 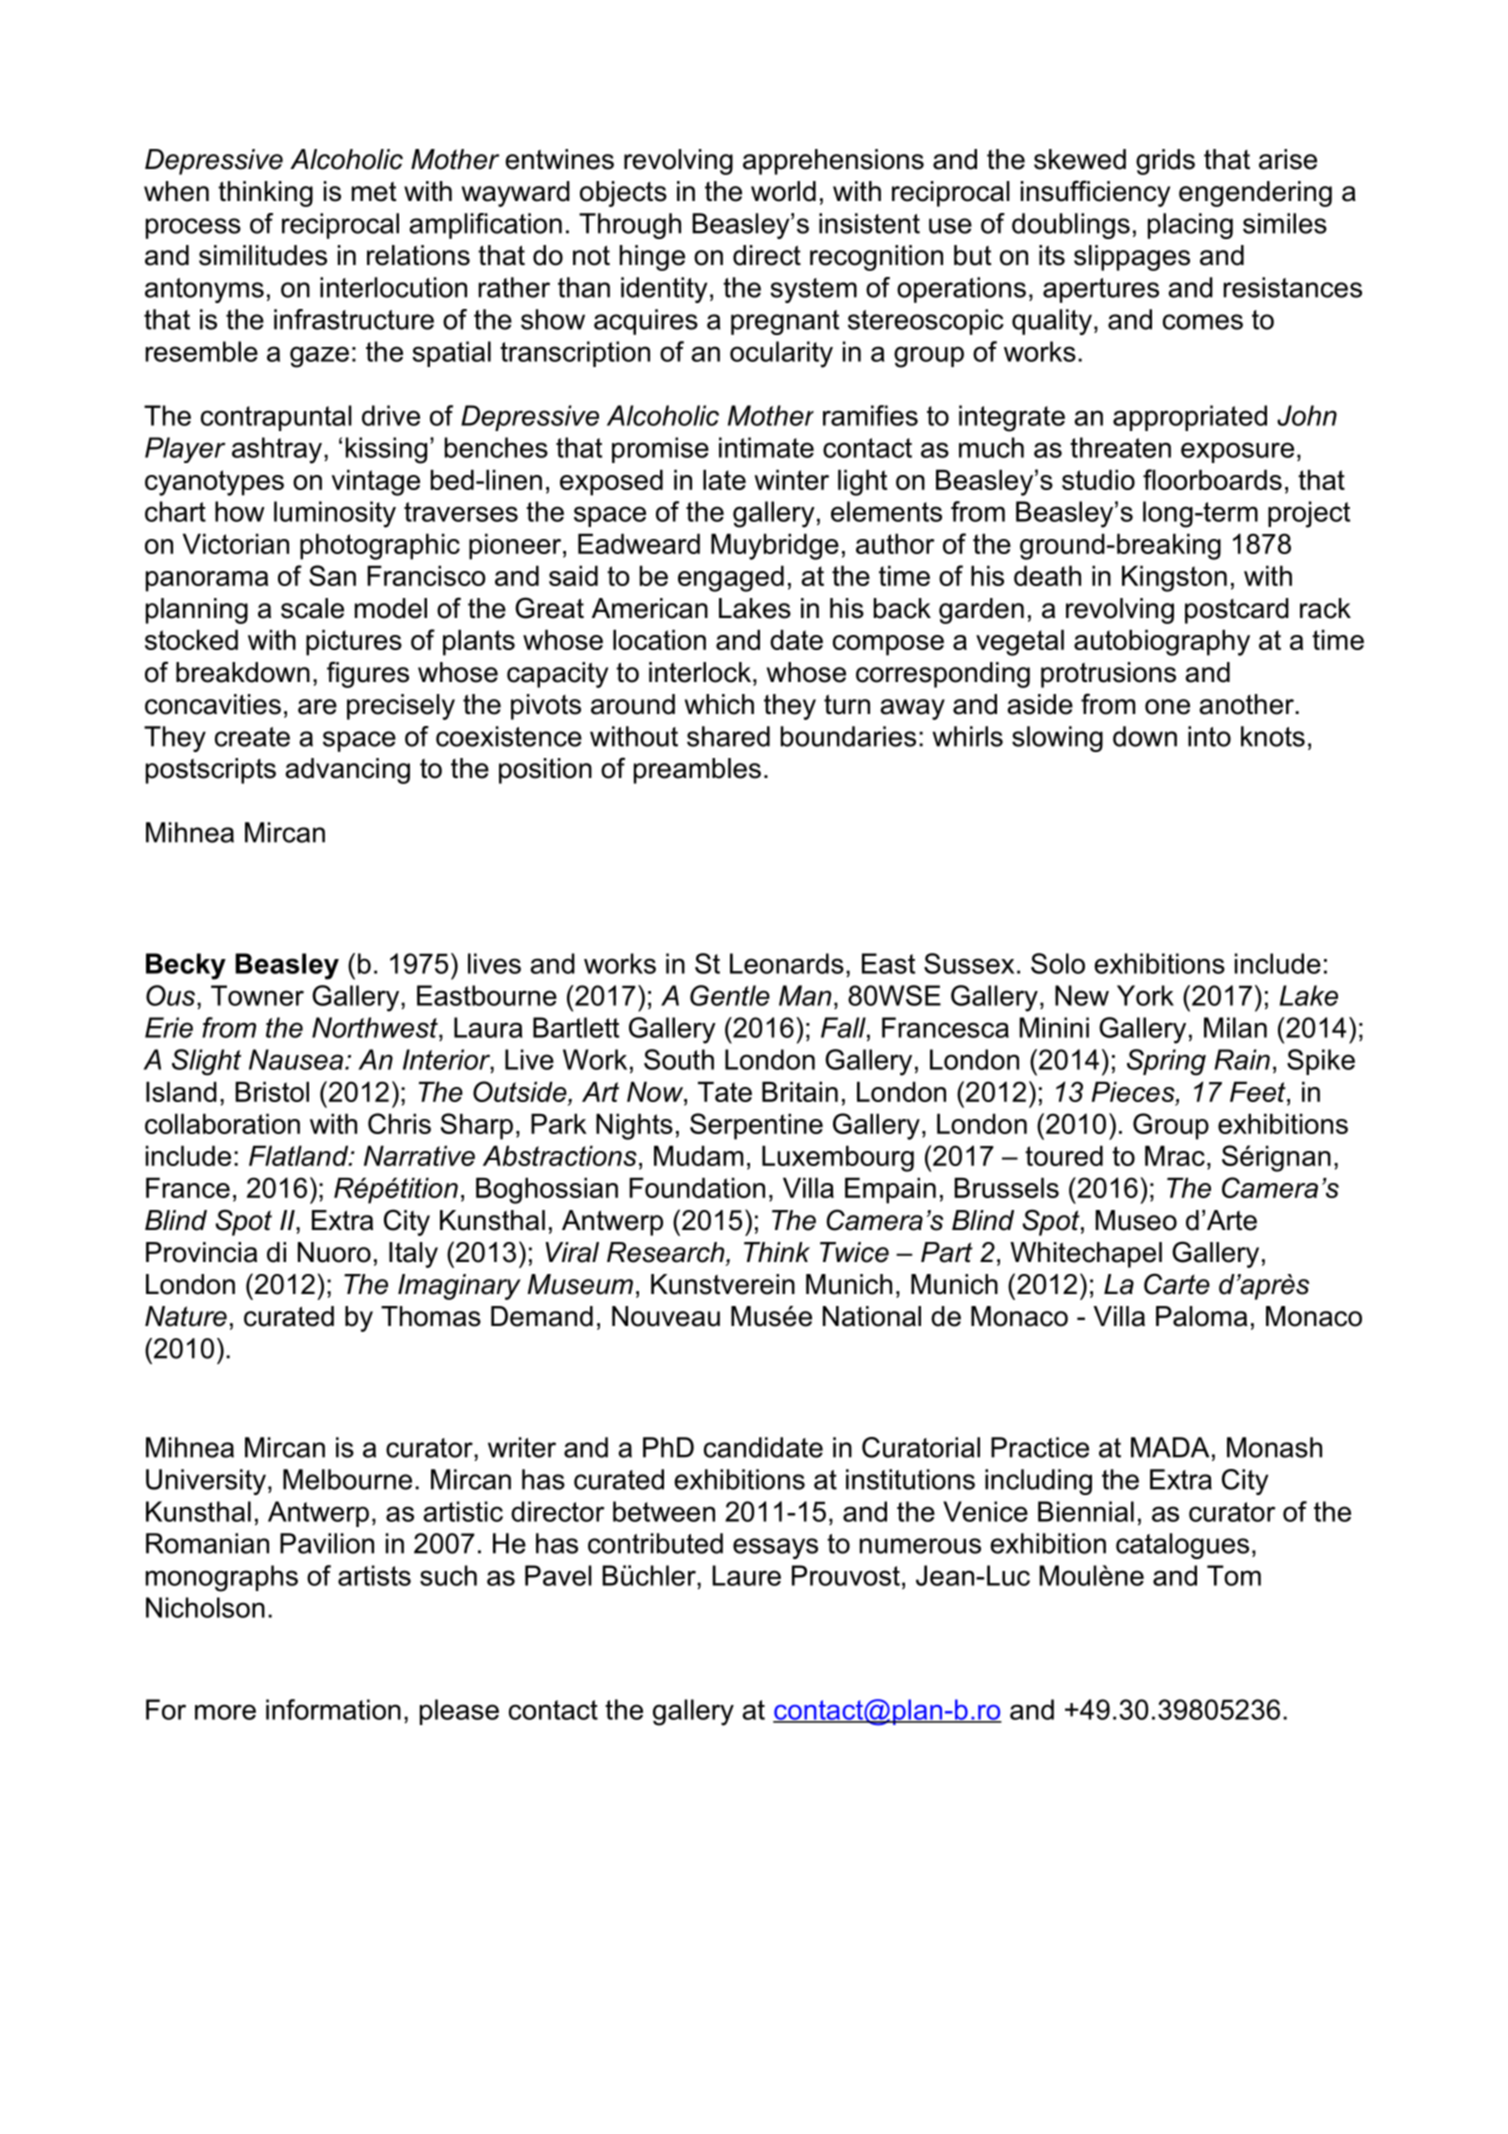 What do you see at coordinates (775, 1548) in the document?
I see `essays` at bounding box center [775, 1548].
